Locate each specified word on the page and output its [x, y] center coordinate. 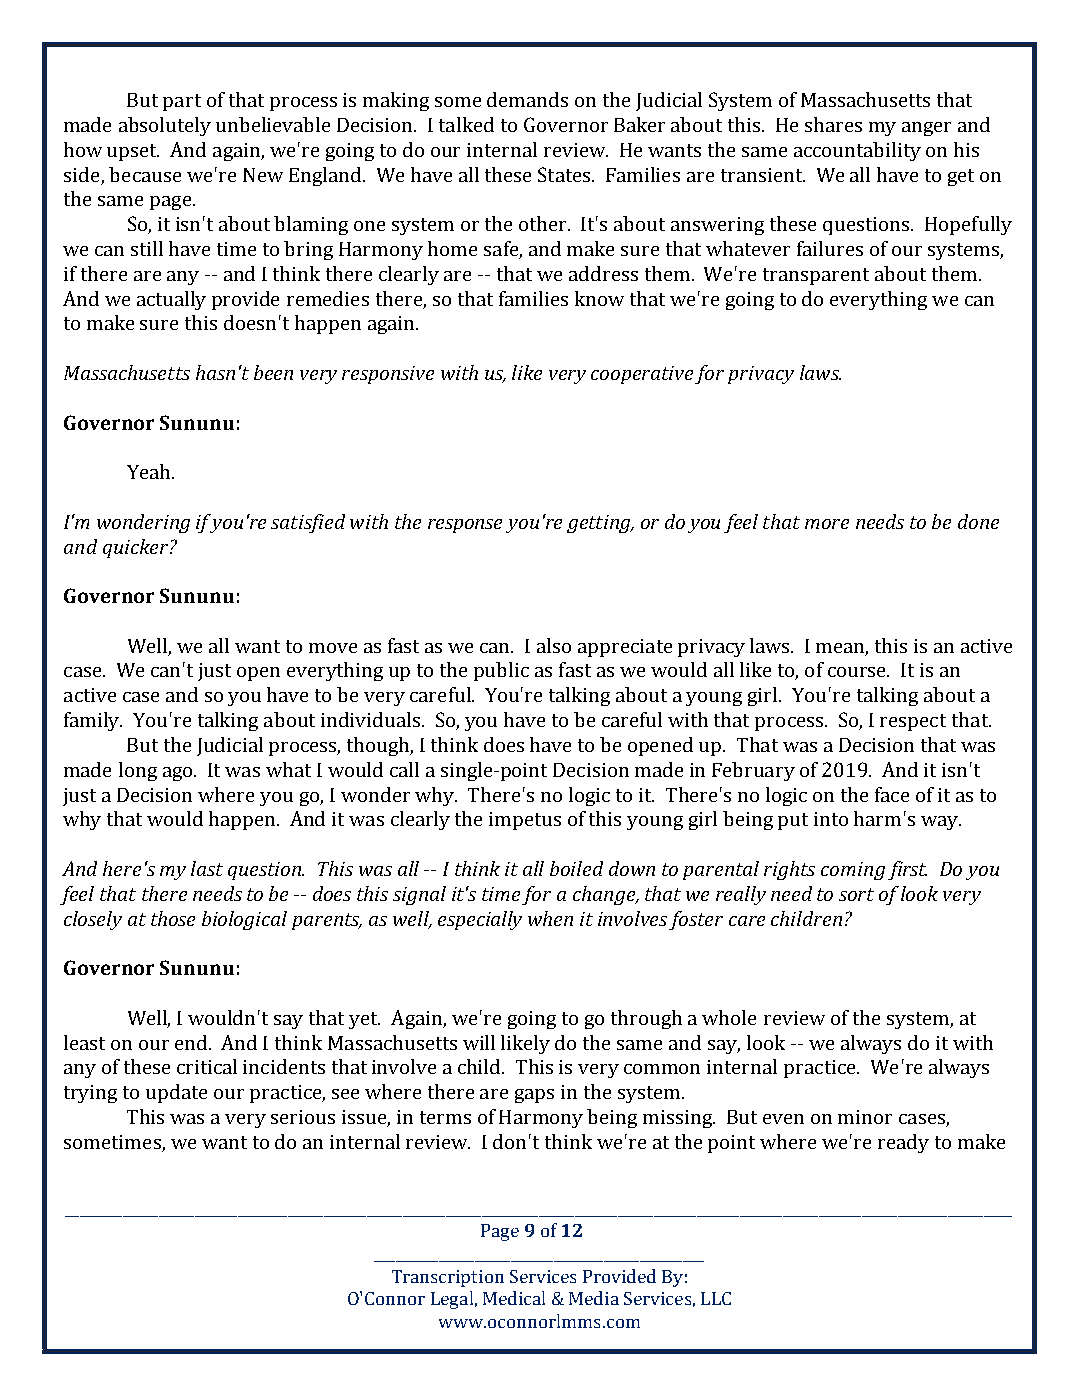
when [550, 918]
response [465, 526]
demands [527, 99]
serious [303, 1117]
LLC [716, 1298]
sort [856, 894]
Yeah [150, 471]
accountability [857, 151]
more [827, 524]
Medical [514, 1298]
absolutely [165, 126]
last [207, 868]
